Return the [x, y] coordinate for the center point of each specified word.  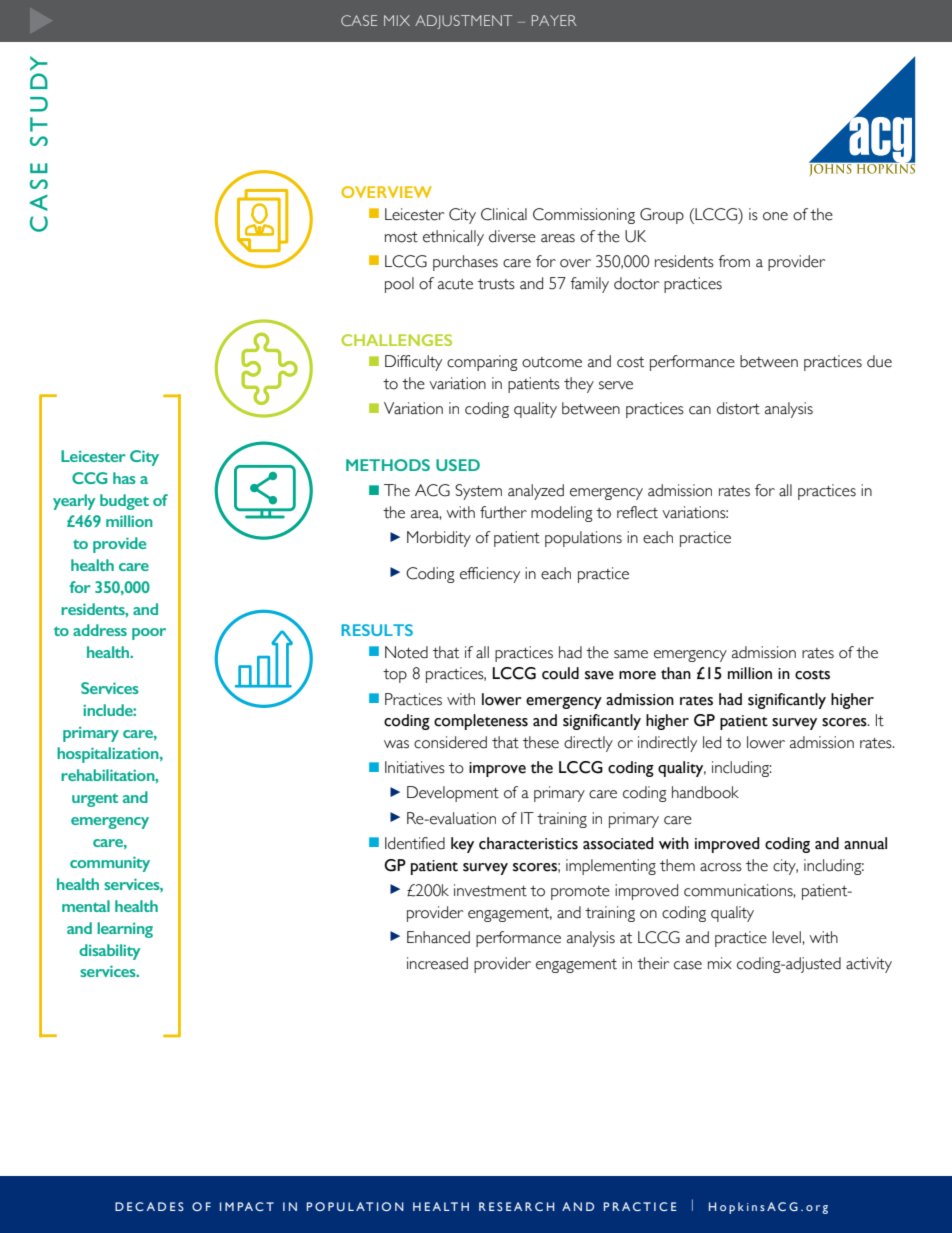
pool [399, 285]
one [775, 216]
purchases [465, 263]
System [478, 492]
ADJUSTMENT [463, 22]
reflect [637, 512]
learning [125, 930]
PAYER [554, 20]
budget [124, 502]
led [712, 742]
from [734, 261]
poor [149, 634]
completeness [481, 722]
